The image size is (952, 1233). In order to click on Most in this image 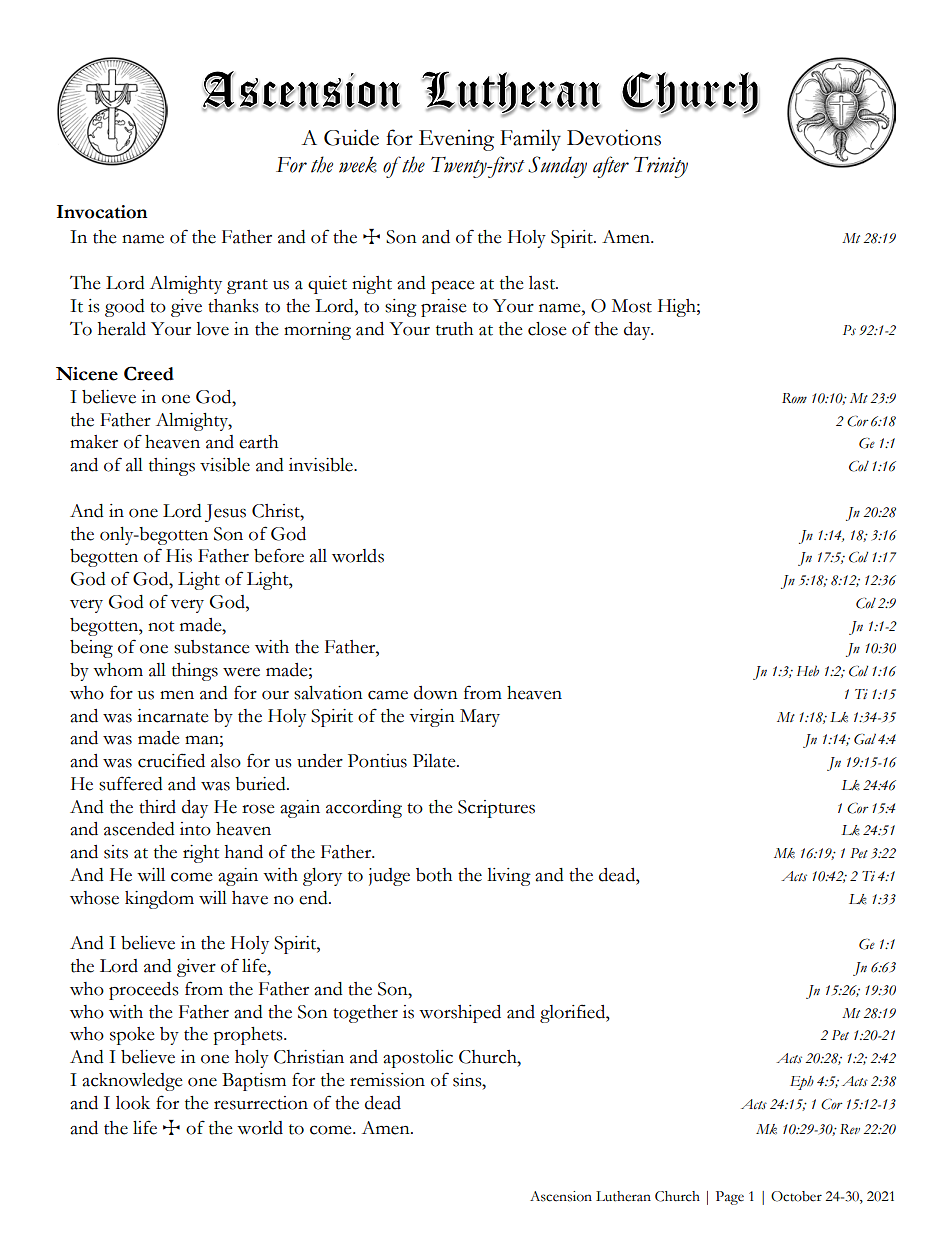, I will do `click(632, 306)`.
